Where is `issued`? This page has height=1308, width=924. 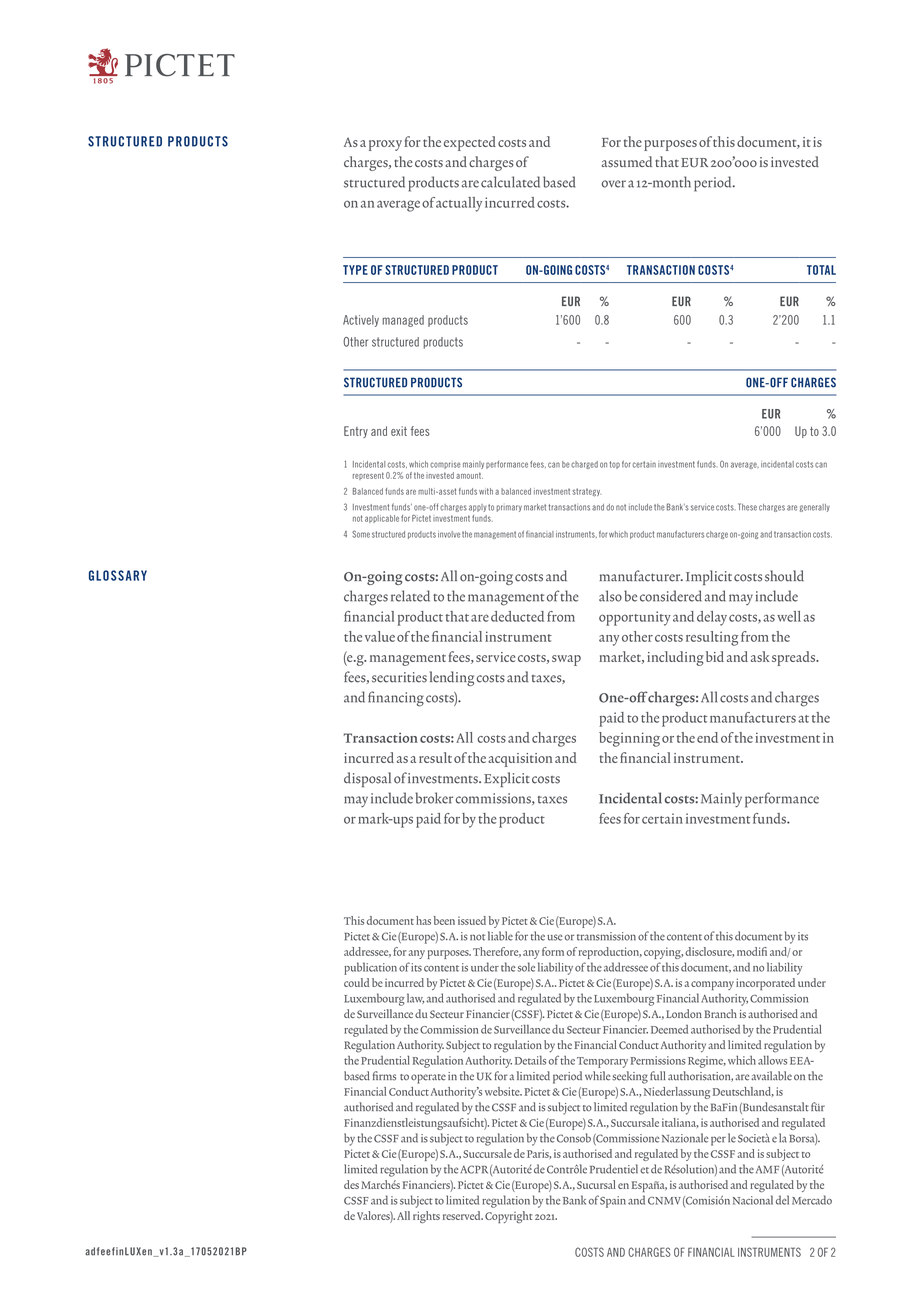 issued is located at coordinates (472, 920).
